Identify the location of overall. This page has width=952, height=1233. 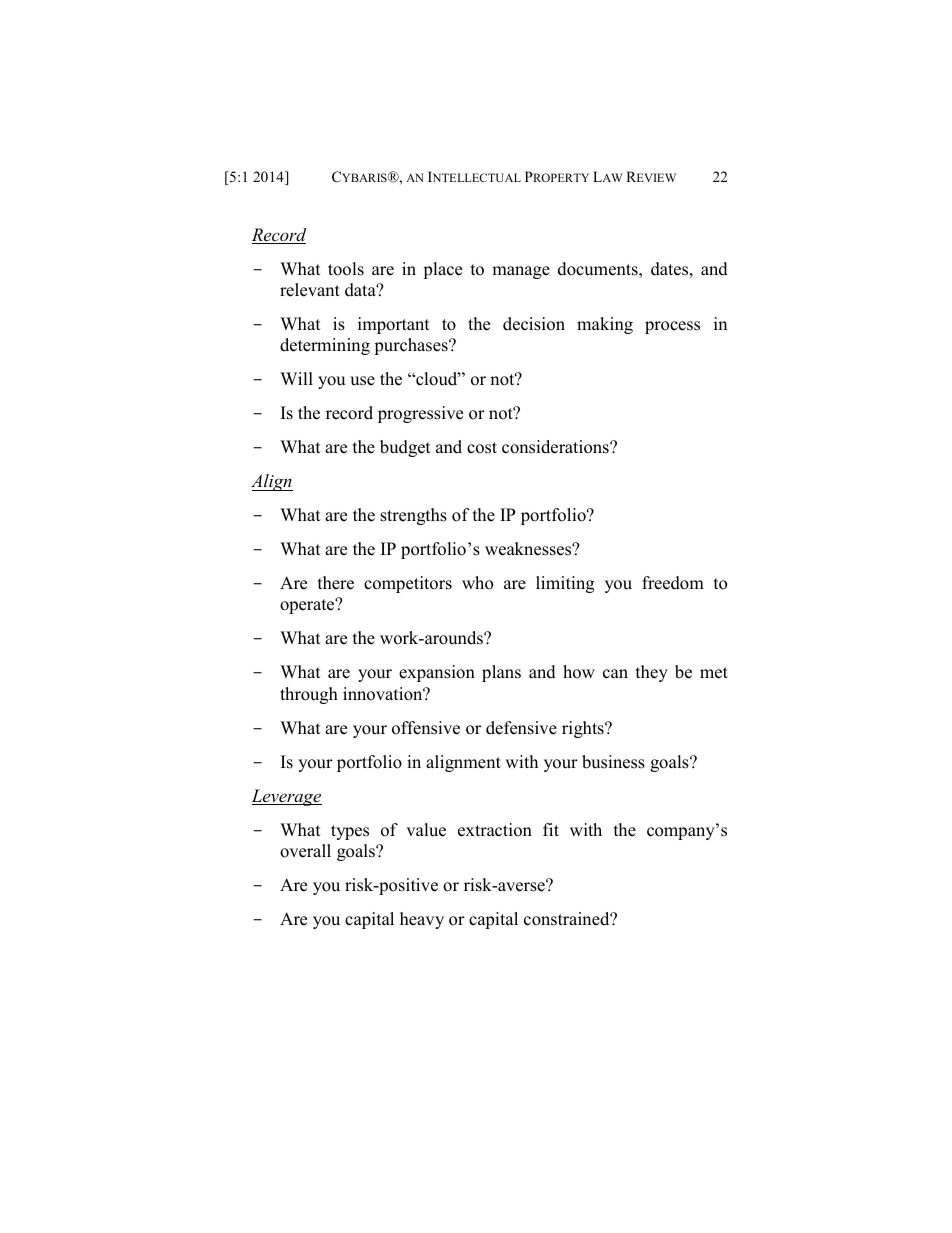
(305, 851).
